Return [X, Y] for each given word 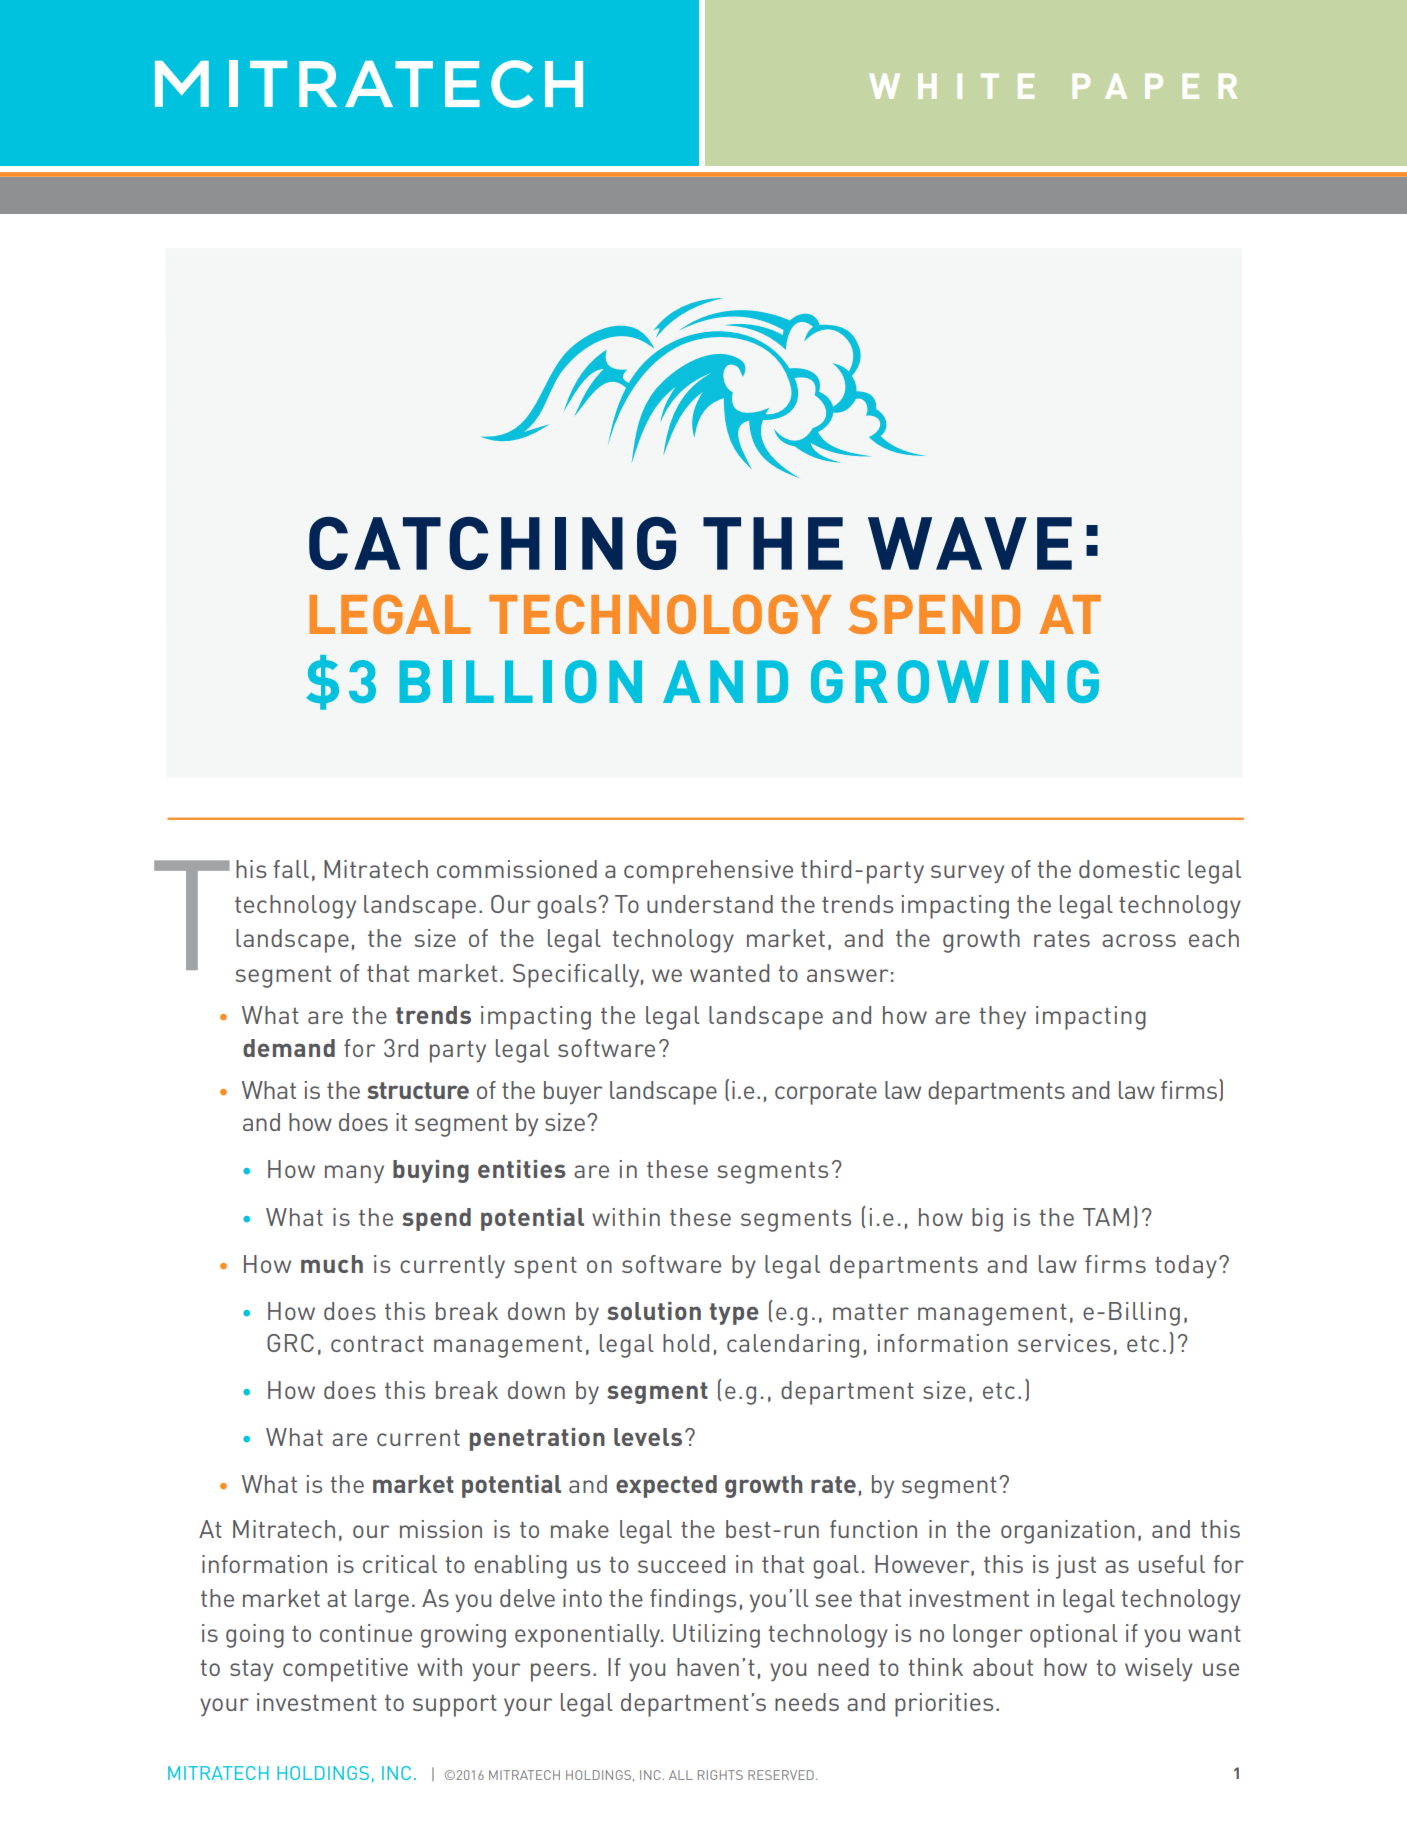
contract [377, 1344]
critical [400, 1564]
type [734, 1314]
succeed [681, 1564]
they [1002, 1018]
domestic [1129, 869]
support [455, 1706]
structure [418, 1090]
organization [1068, 1532]
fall [291, 869]
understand [710, 904]
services [1064, 1343]
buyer [573, 1093]
